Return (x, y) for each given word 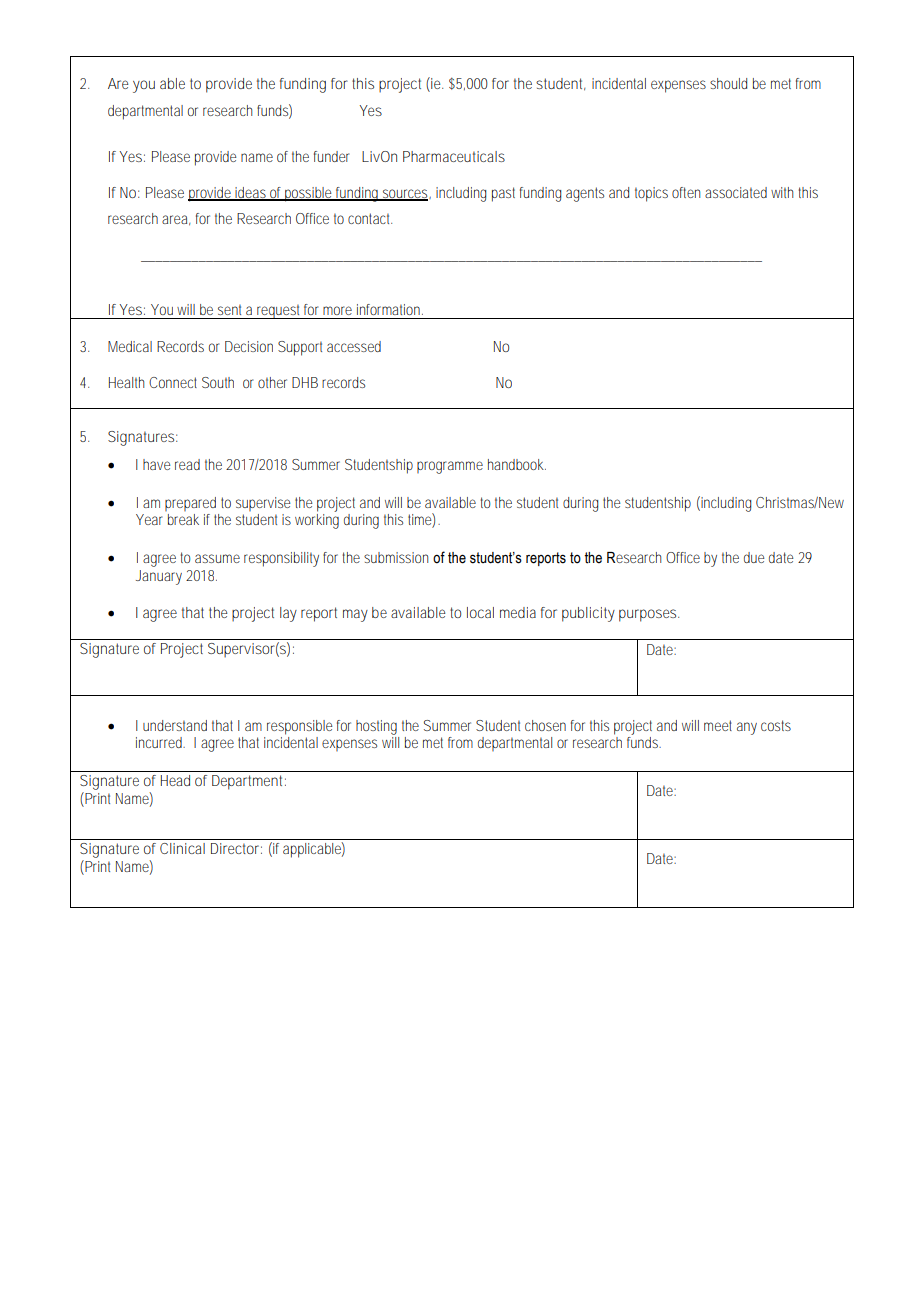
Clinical (182, 848)
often (686, 192)
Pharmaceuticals (454, 156)
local (480, 612)
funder (332, 156)
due (754, 557)
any (747, 728)
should (728, 83)
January (159, 577)
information (390, 309)
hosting (376, 727)
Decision (249, 346)
